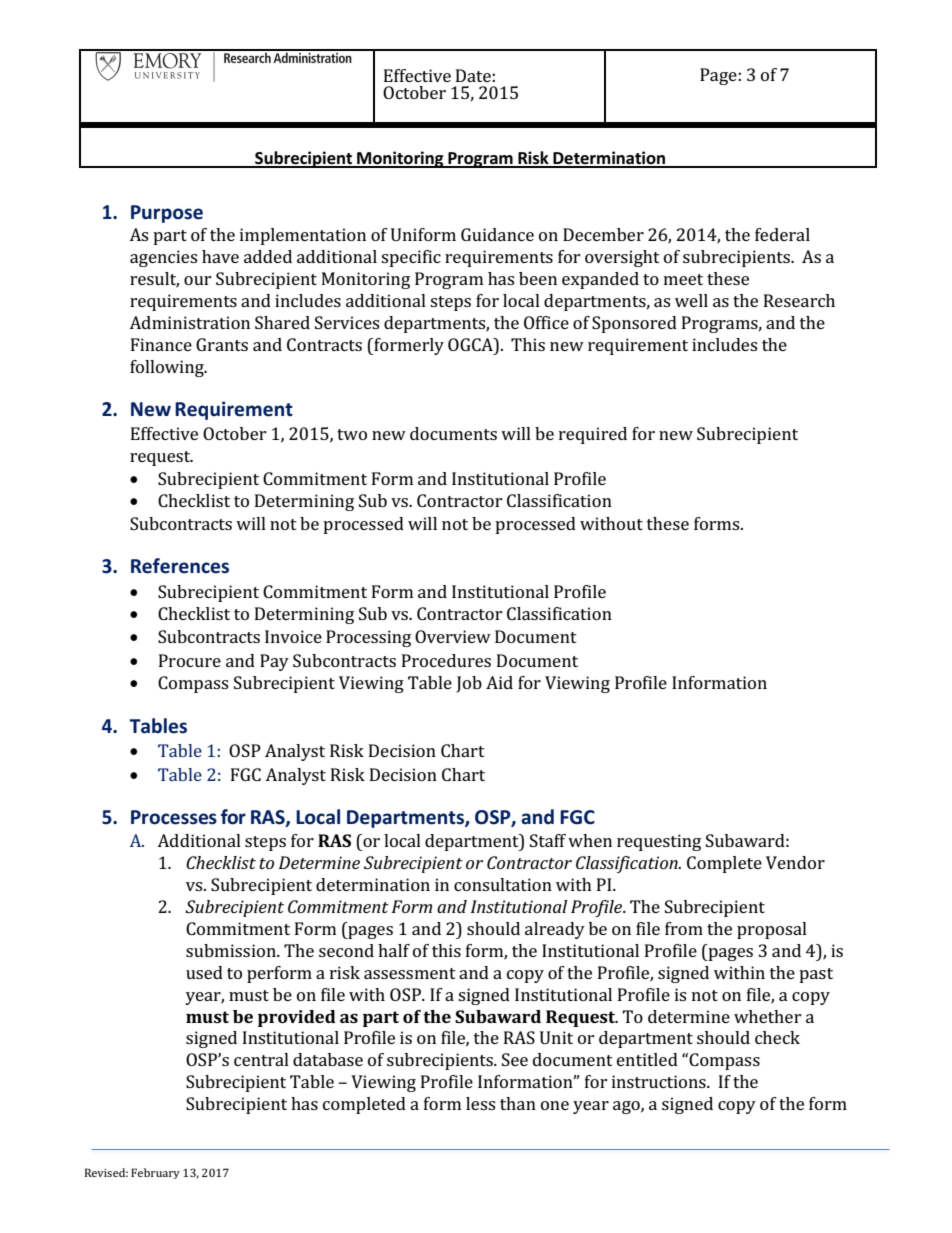  I want to click on February, so click(155, 1173).
